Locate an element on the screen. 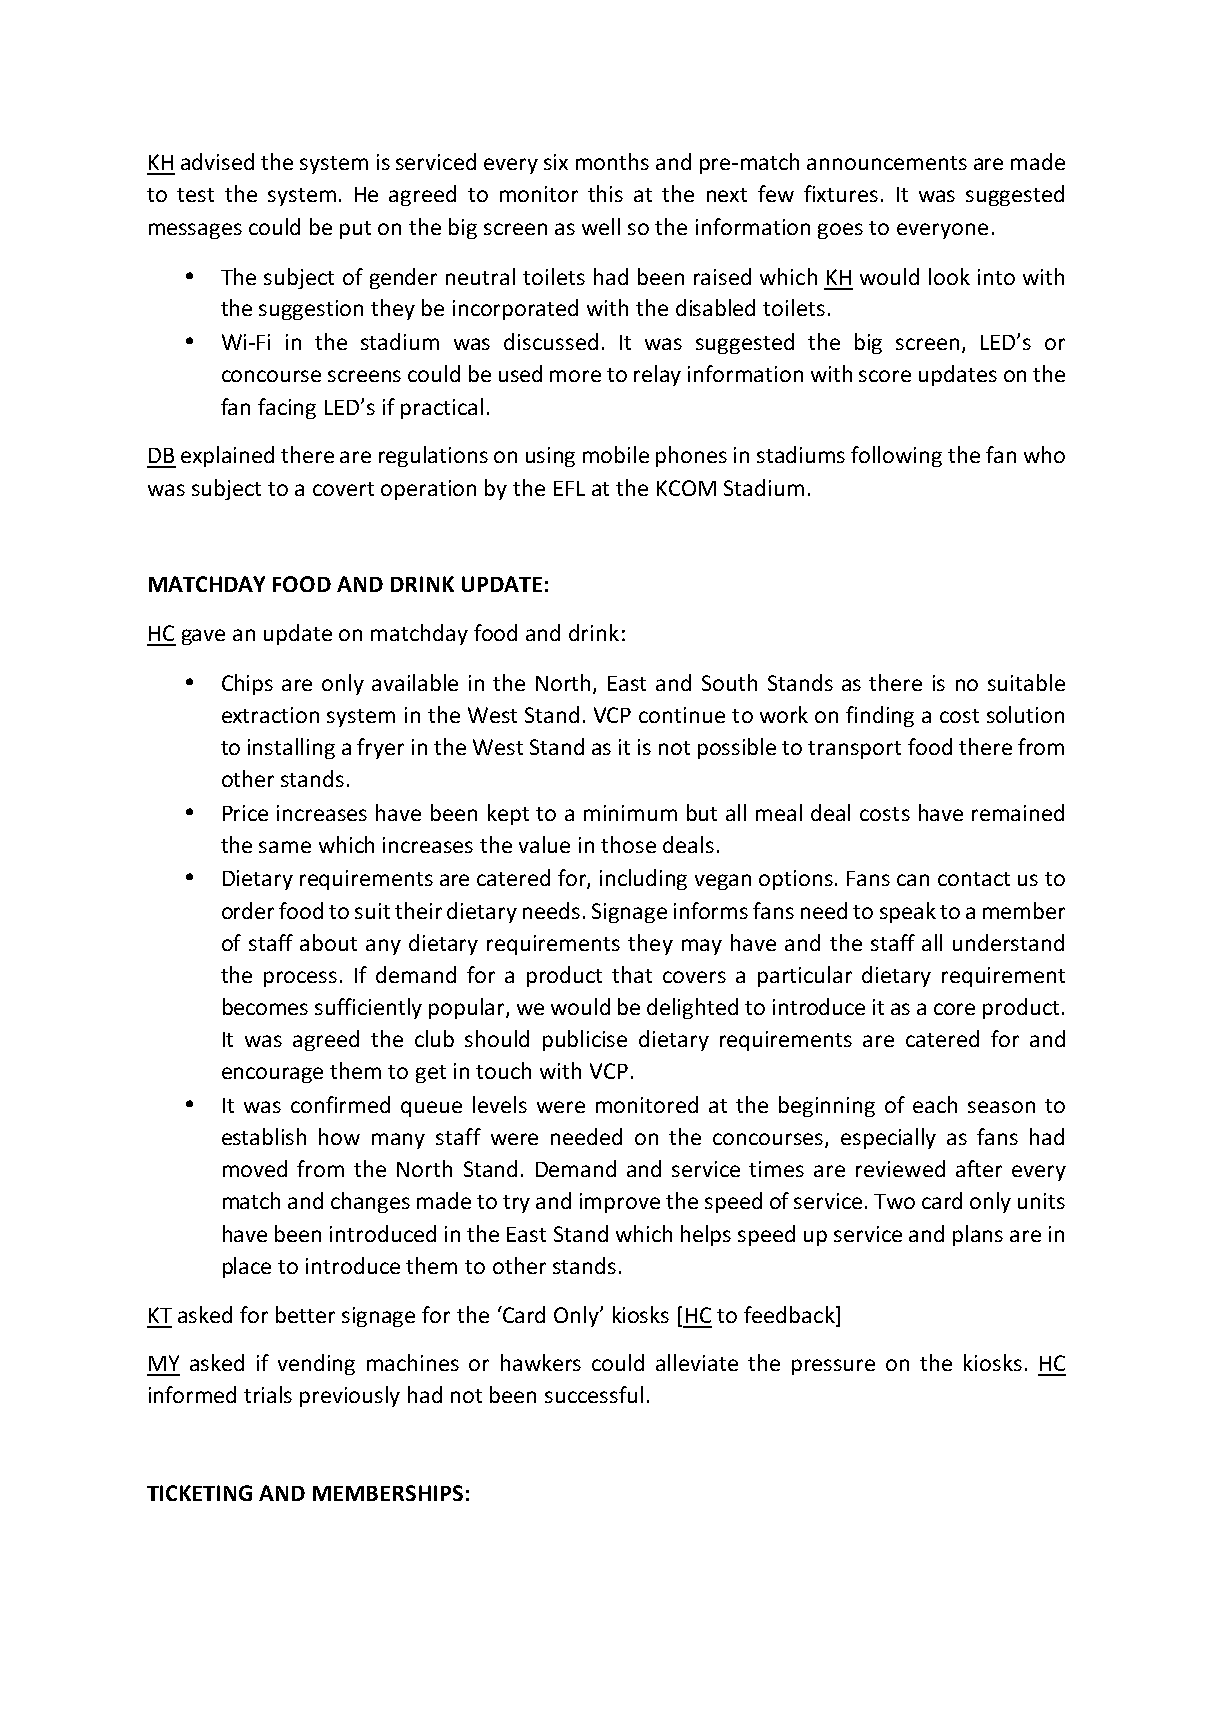 The image size is (1212, 1715). pressure is located at coordinates (833, 1367).
